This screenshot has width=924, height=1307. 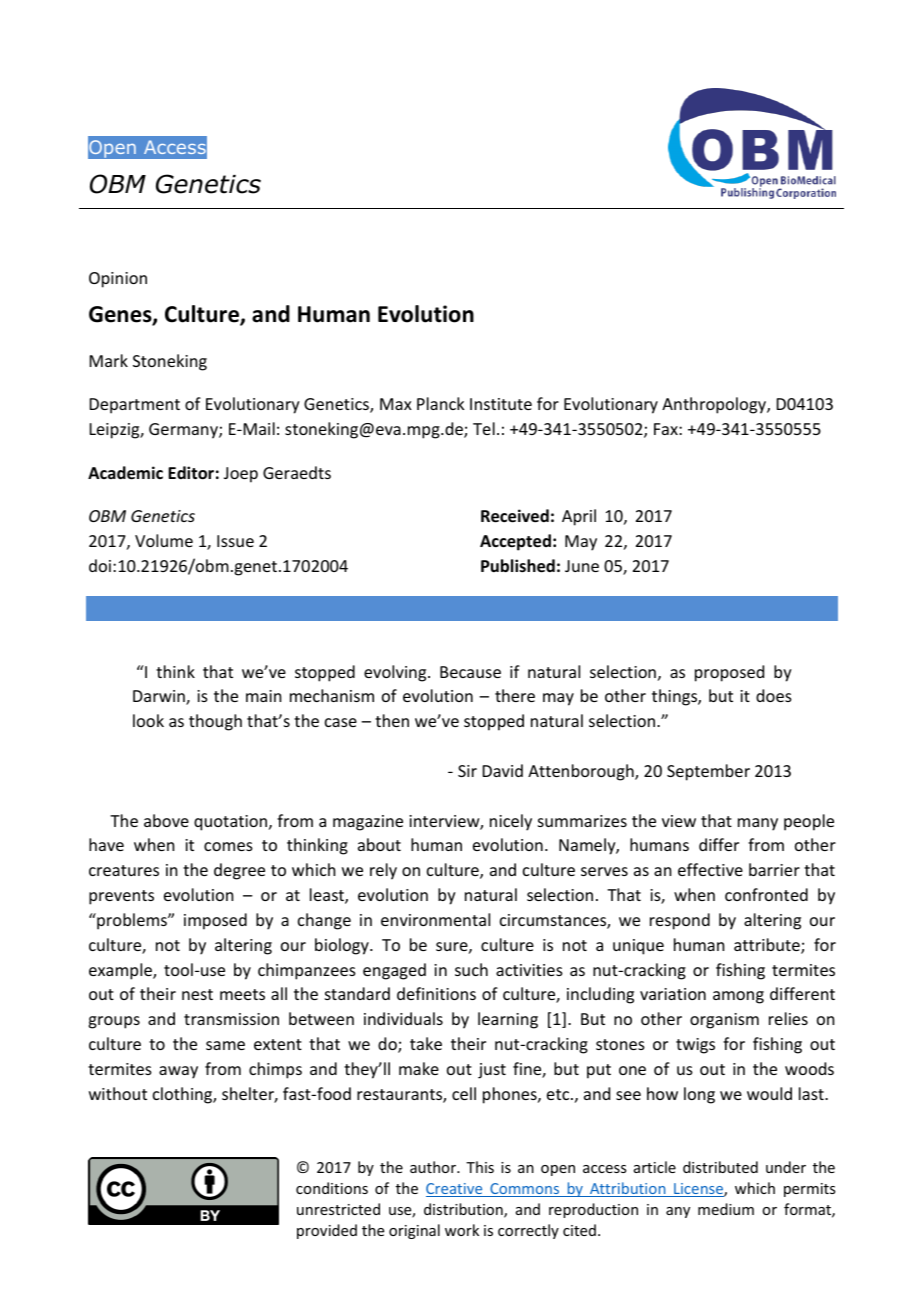 I want to click on distribution, so click(x=464, y=1210).
